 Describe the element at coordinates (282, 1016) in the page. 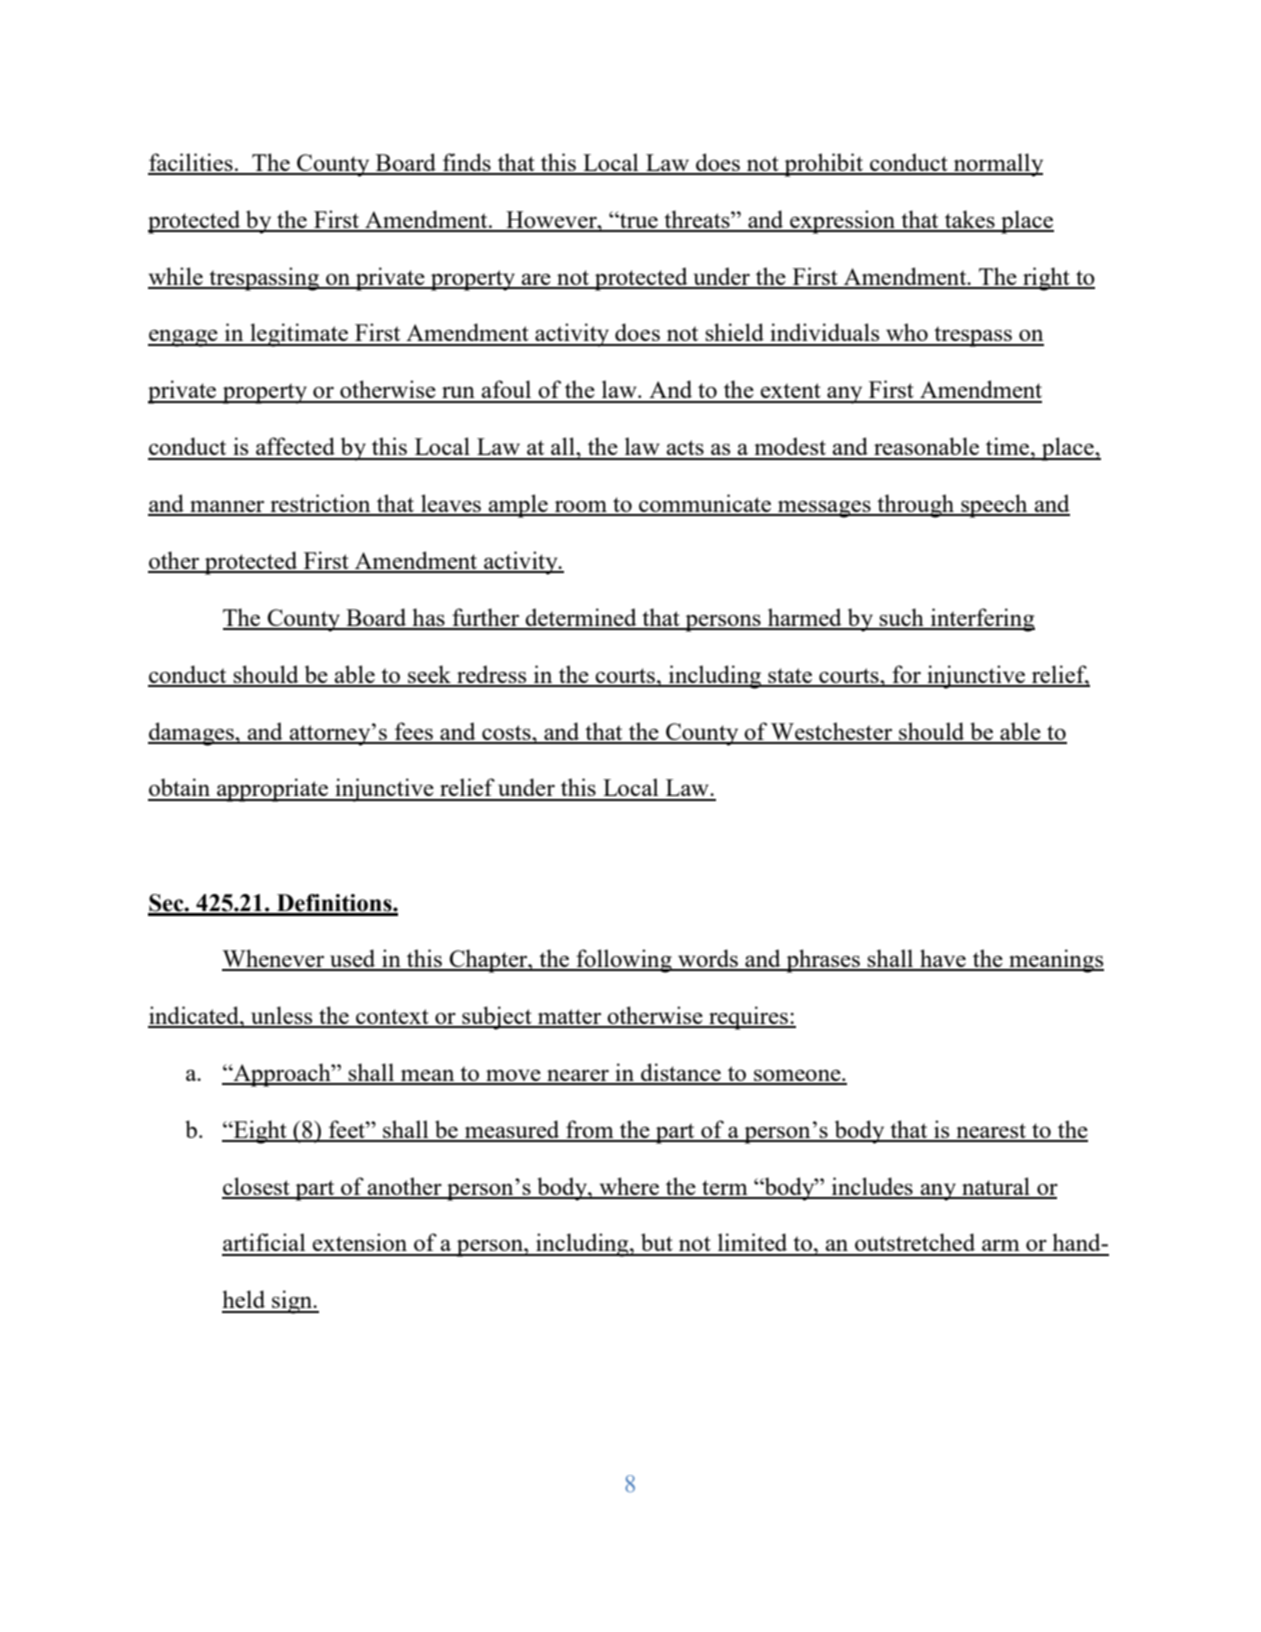

I see `unless` at that location.
